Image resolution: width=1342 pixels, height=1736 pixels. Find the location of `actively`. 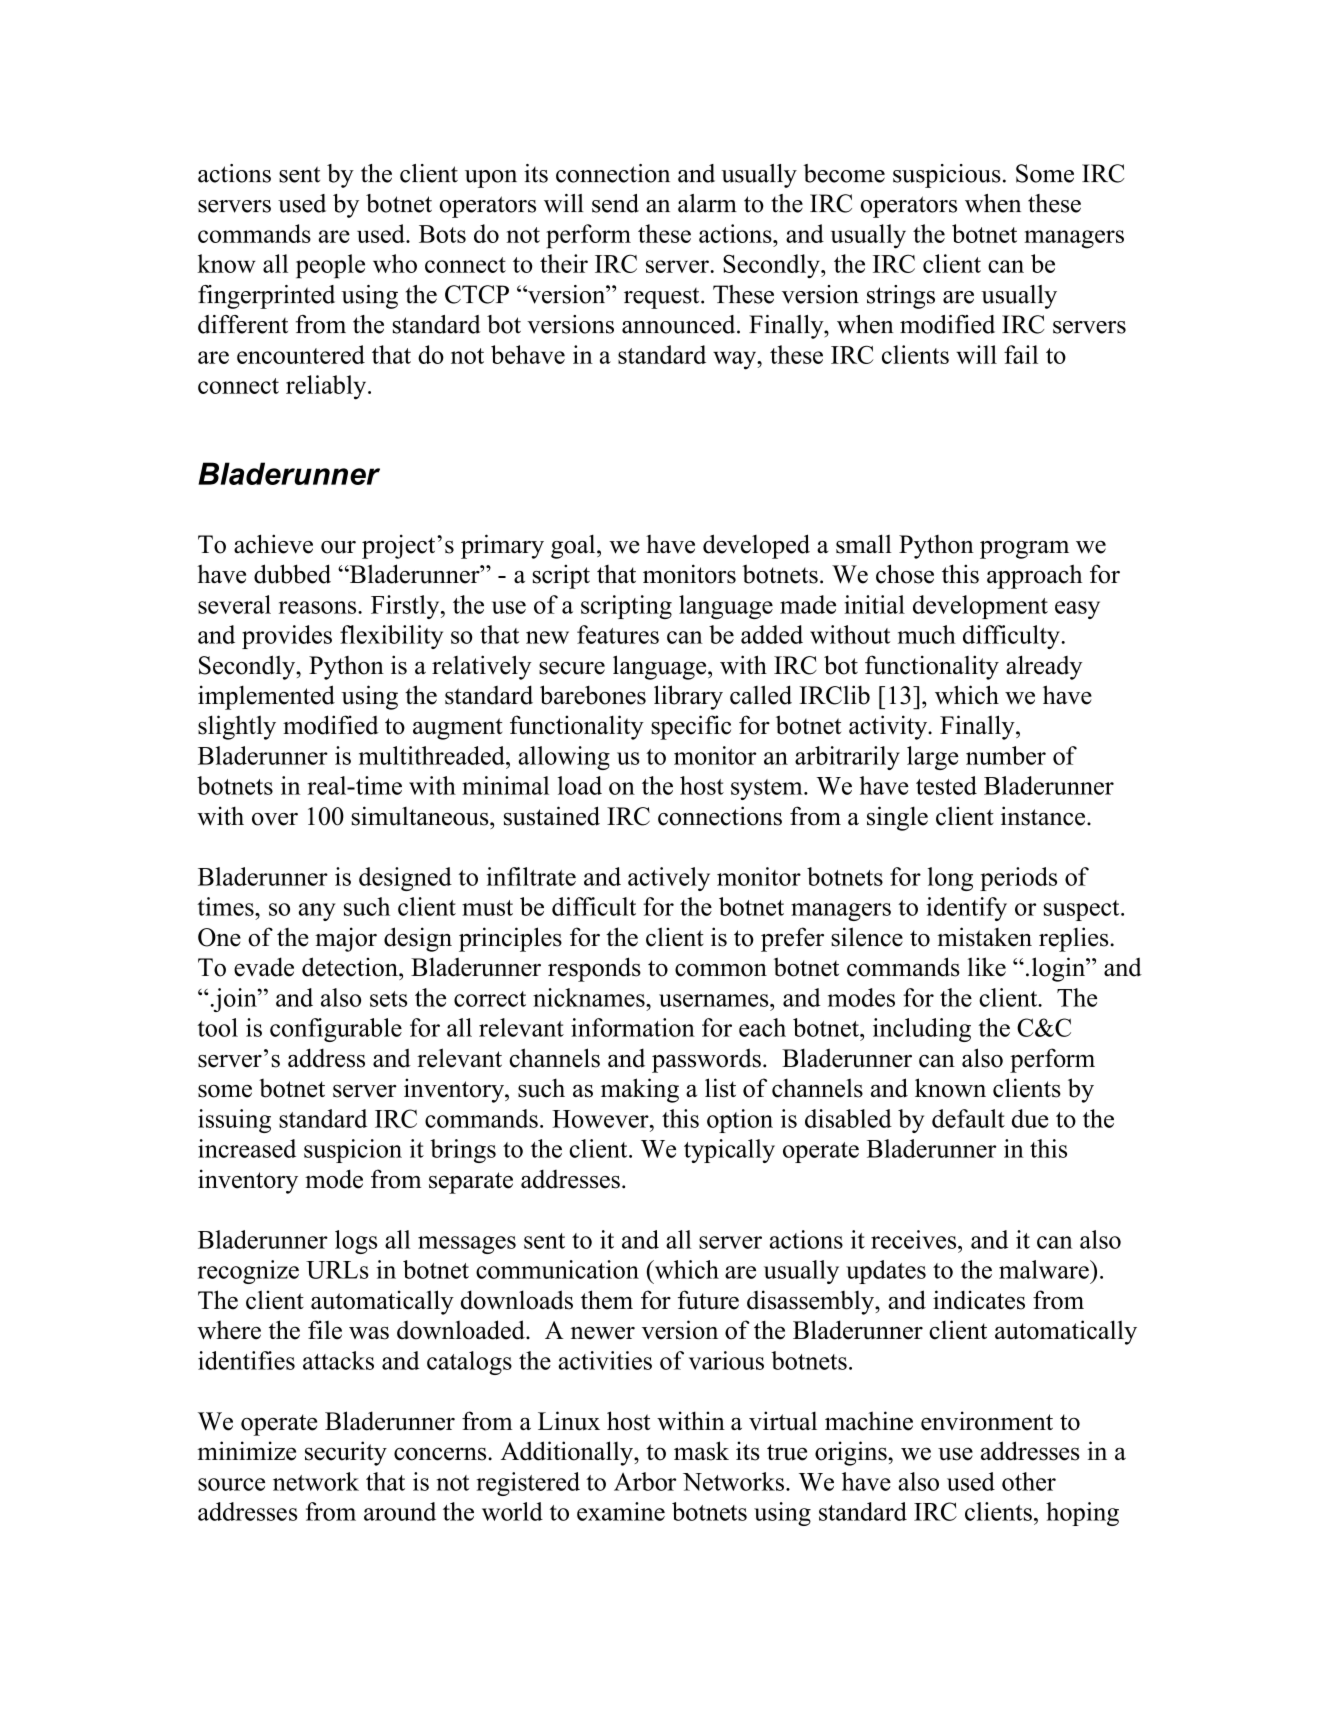

actively is located at coordinates (669, 879).
